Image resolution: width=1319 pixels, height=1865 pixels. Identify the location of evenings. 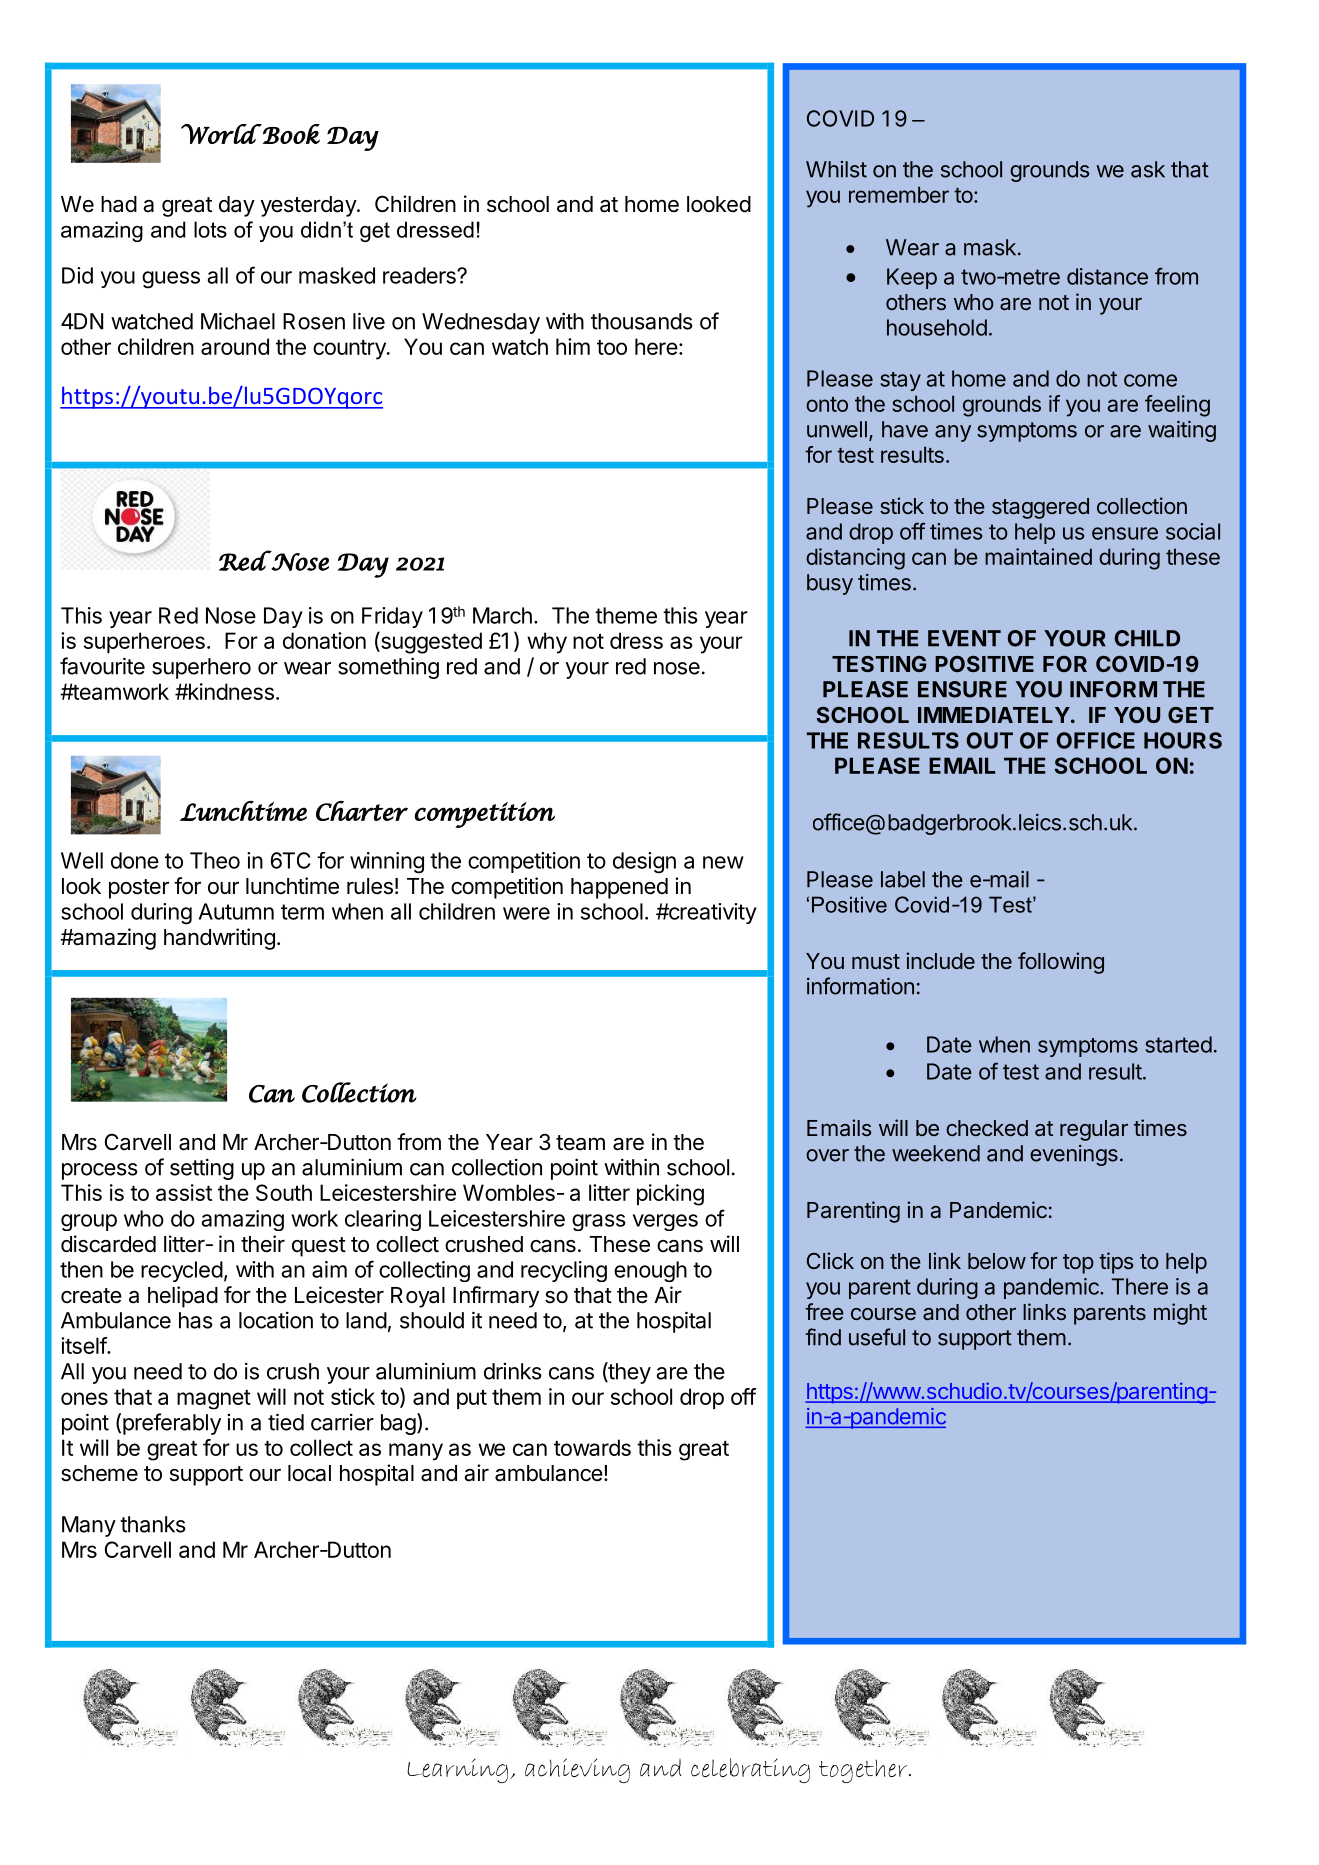
(1074, 1155).
